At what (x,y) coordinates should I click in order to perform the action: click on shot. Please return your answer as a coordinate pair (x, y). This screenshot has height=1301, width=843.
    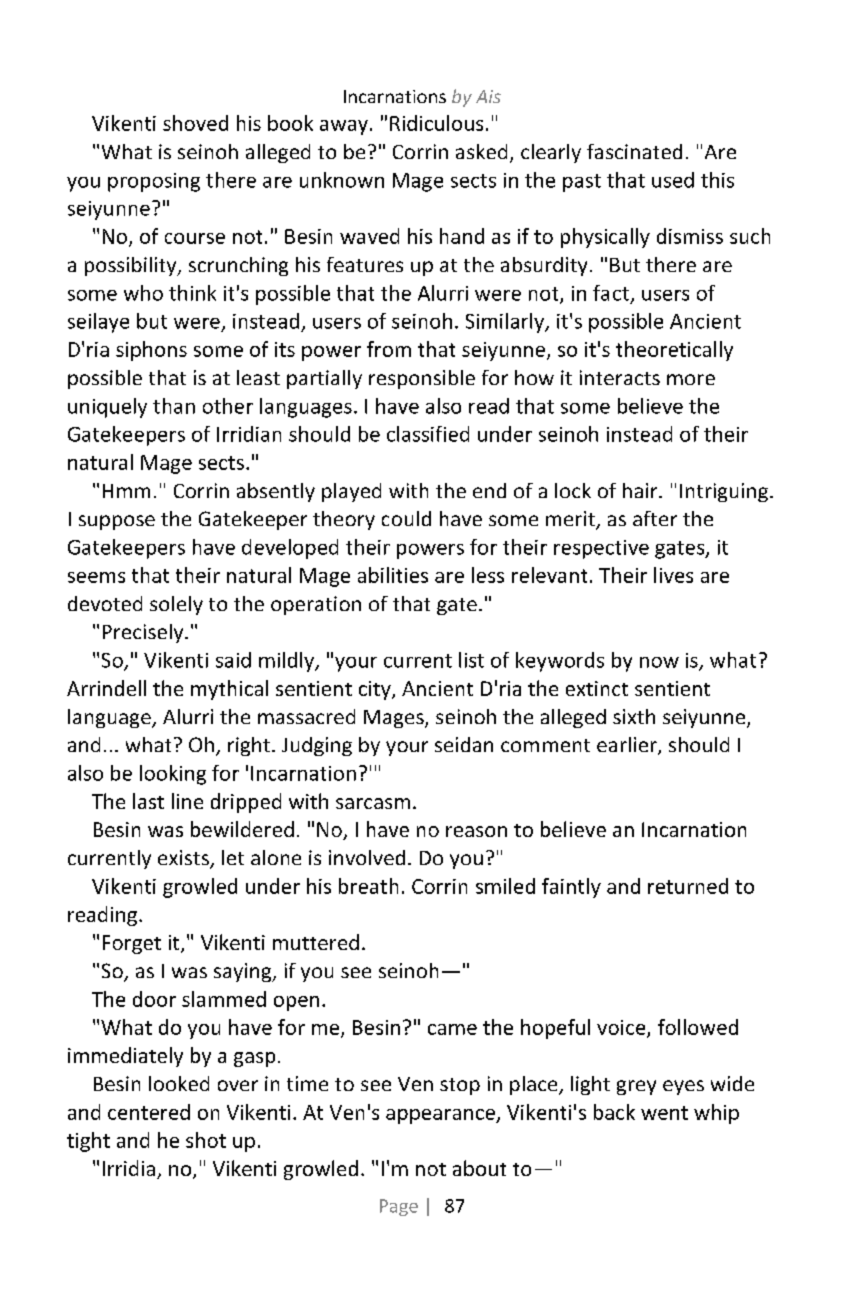
    Looking at the image, I should click on (206, 1140).
